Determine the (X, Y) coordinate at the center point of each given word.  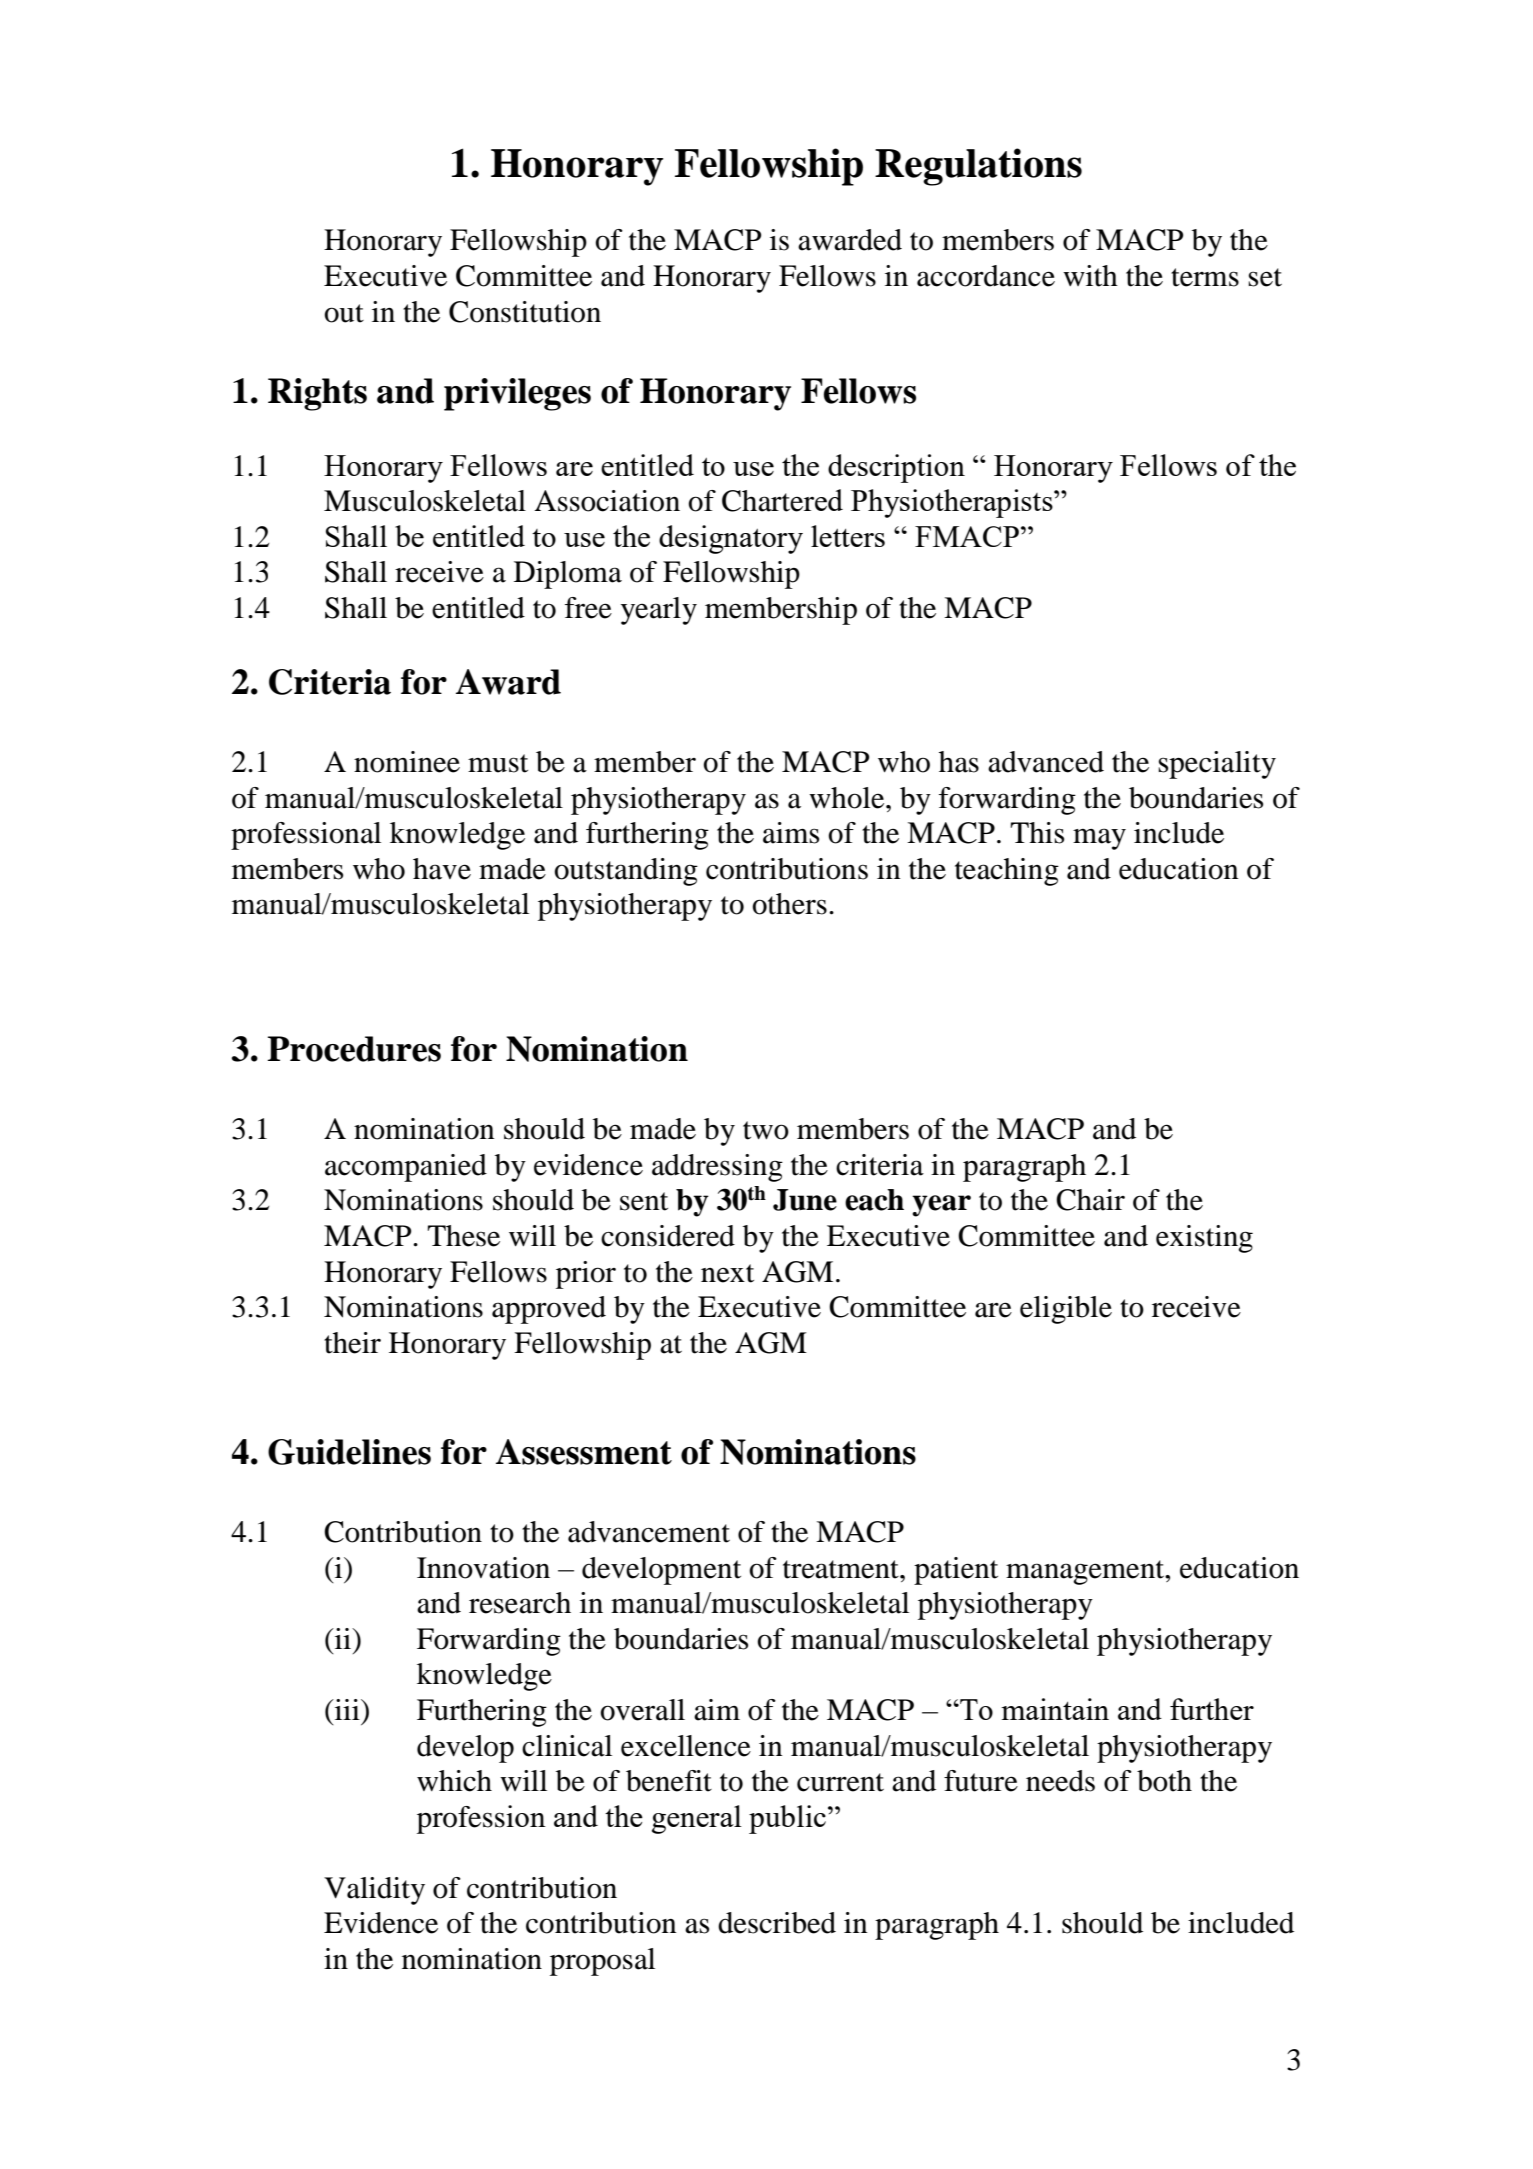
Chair (1090, 1200)
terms (1205, 277)
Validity (374, 1891)
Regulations (978, 167)
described (777, 1923)
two (766, 1130)
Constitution (525, 312)
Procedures (354, 1049)
